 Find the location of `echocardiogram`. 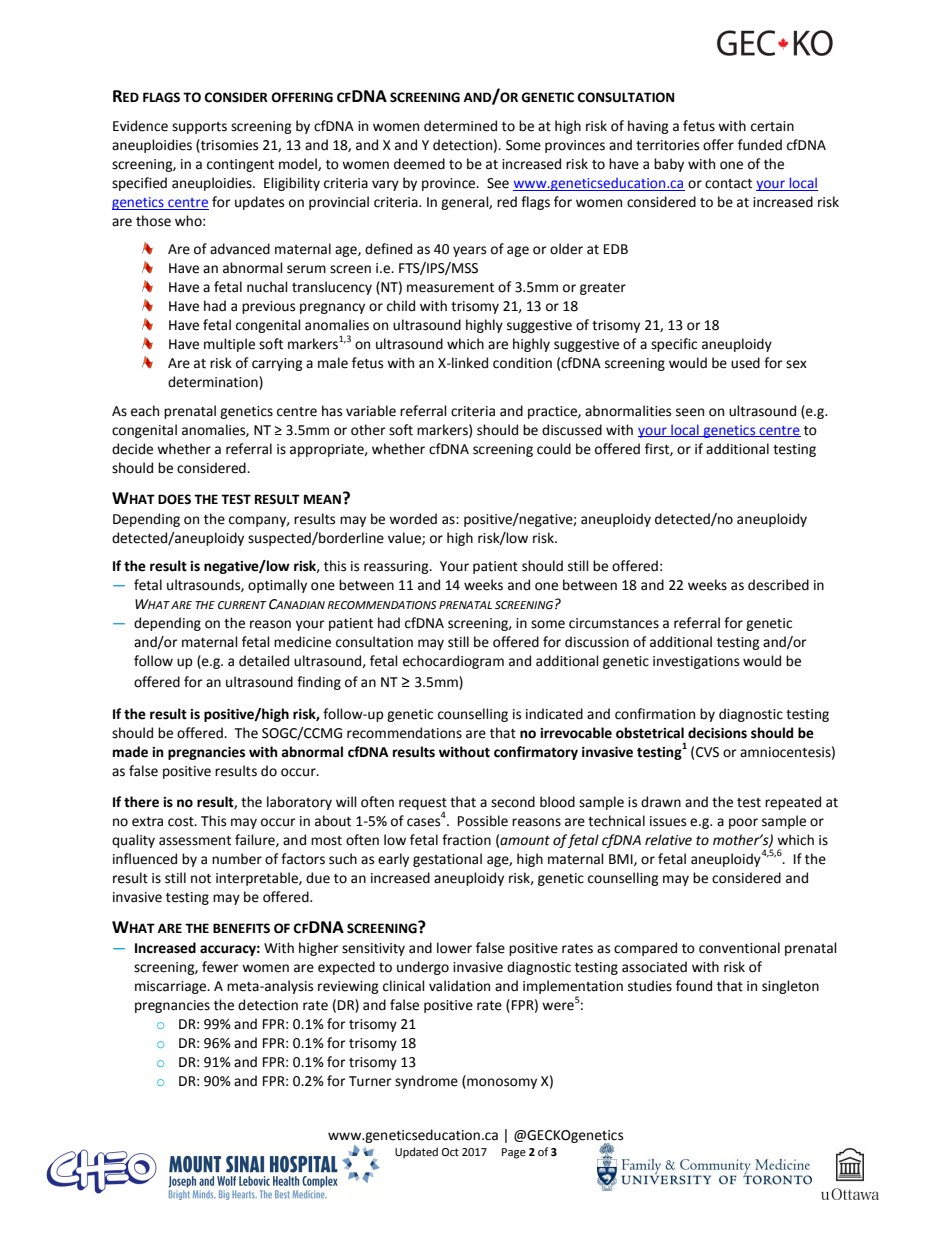

echocardiogram is located at coordinates (453, 662).
